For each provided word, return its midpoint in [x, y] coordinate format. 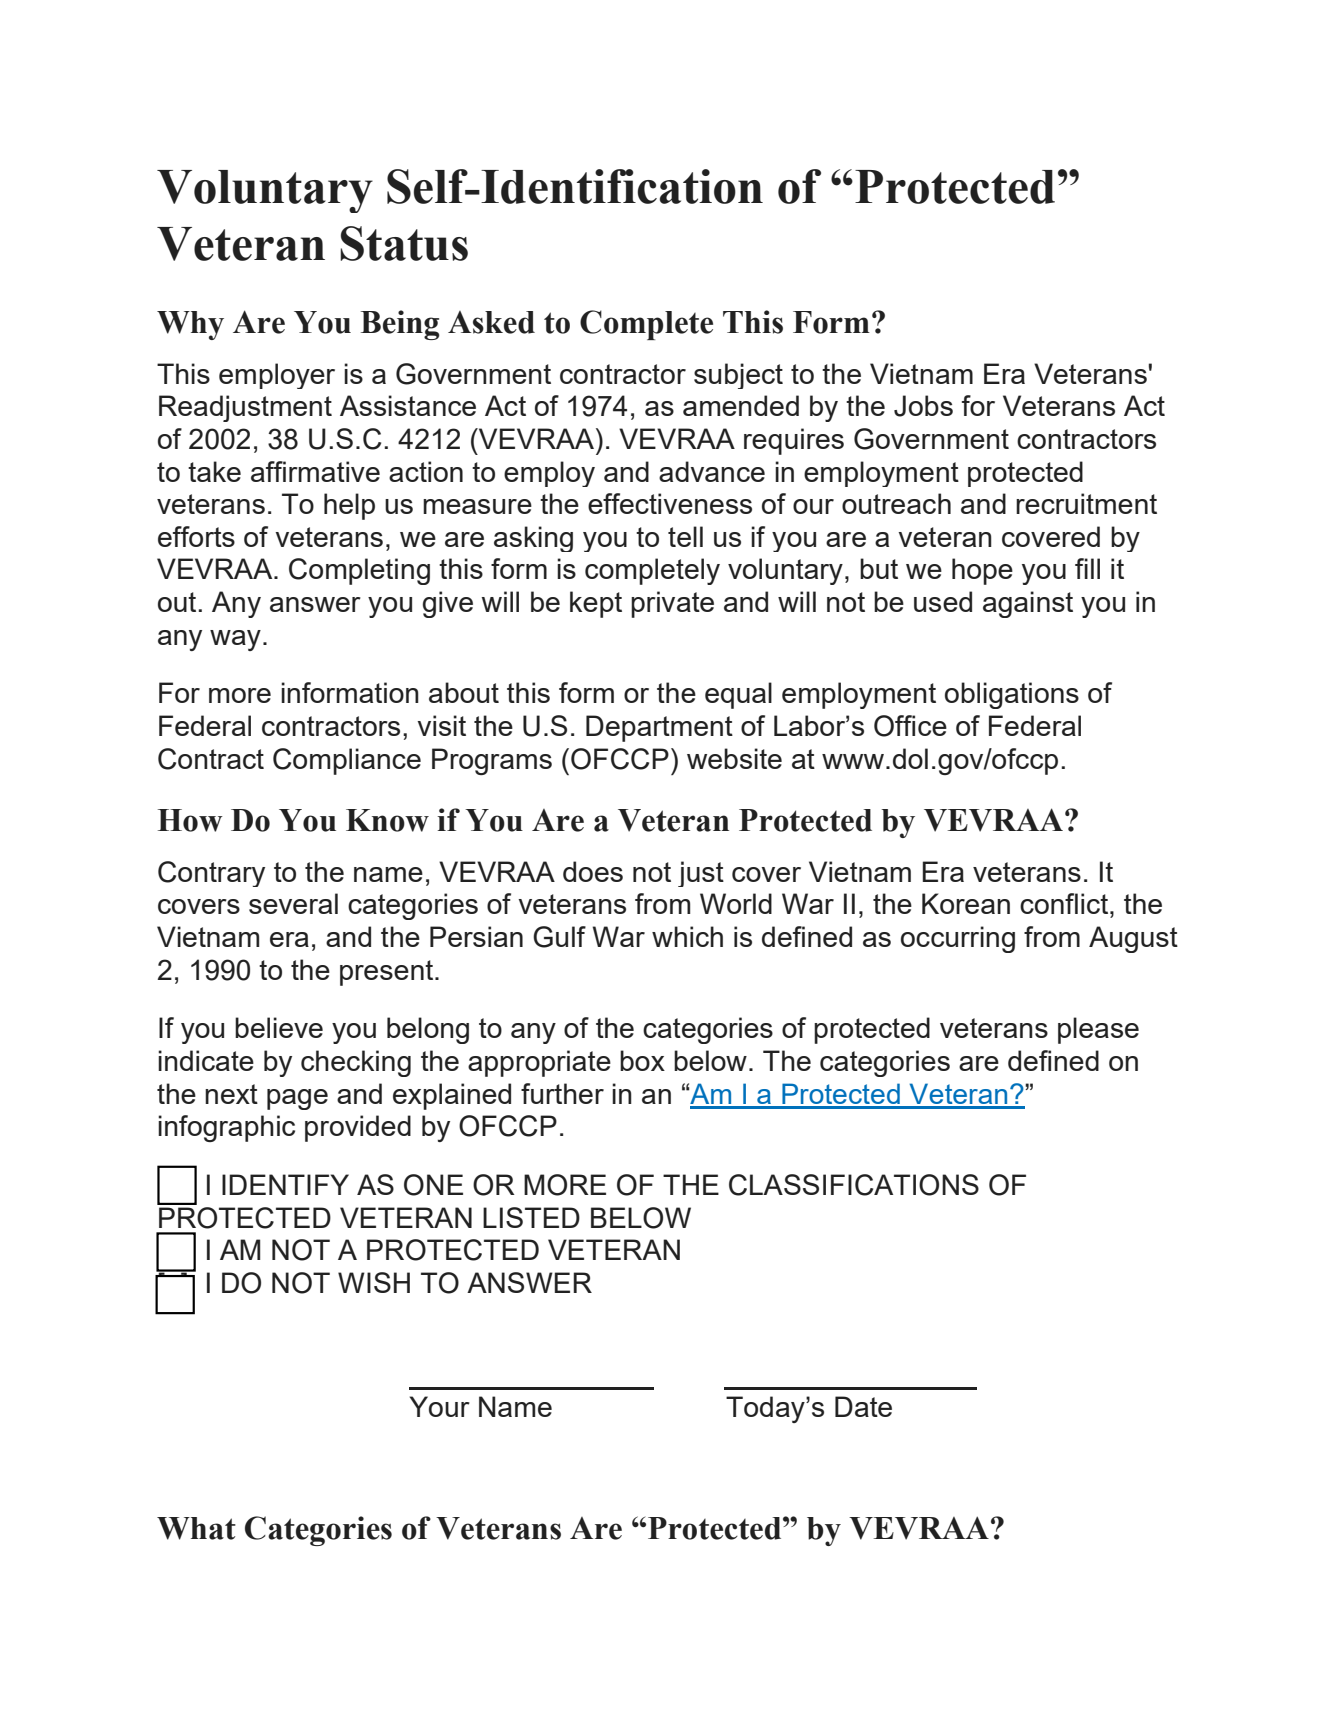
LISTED [531, 1217]
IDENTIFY [285, 1184]
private [672, 604]
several [293, 903]
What [196, 1528]
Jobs [923, 406]
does [593, 871]
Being [400, 325]
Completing [359, 571]
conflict [1064, 903]
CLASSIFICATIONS [854, 1185]
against [1028, 604]
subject [738, 376]
